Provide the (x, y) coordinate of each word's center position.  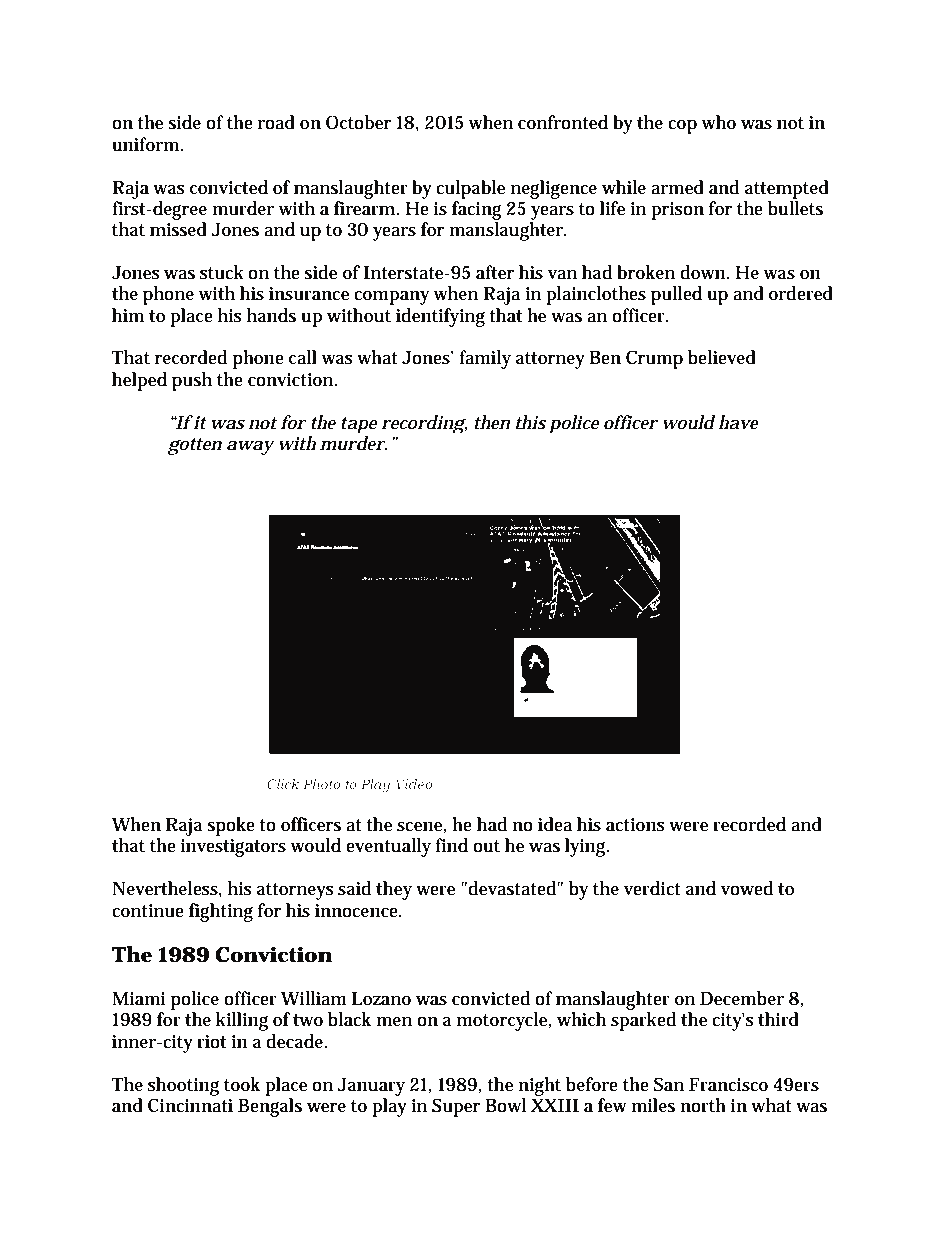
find (451, 845)
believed (722, 357)
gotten (194, 446)
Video (414, 784)
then (492, 422)
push (192, 381)
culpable (470, 189)
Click (283, 784)
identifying (440, 317)
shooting (183, 1086)
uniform (146, 144)
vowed (747, 888)
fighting (221, 912)
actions (635, 825)
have (738, 422)
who (718, 122)
